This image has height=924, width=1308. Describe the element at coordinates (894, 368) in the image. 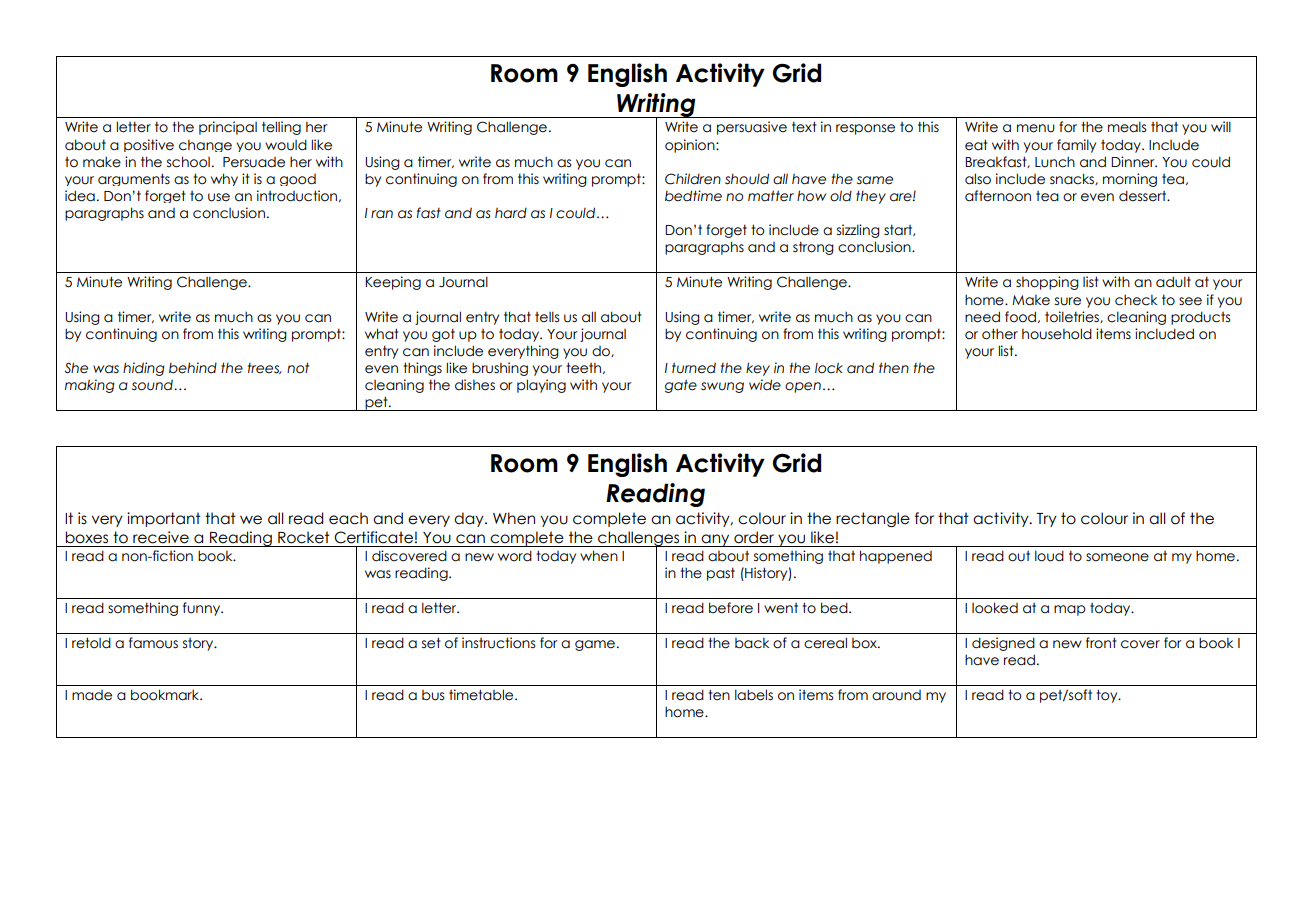

I see `then` at that location.
